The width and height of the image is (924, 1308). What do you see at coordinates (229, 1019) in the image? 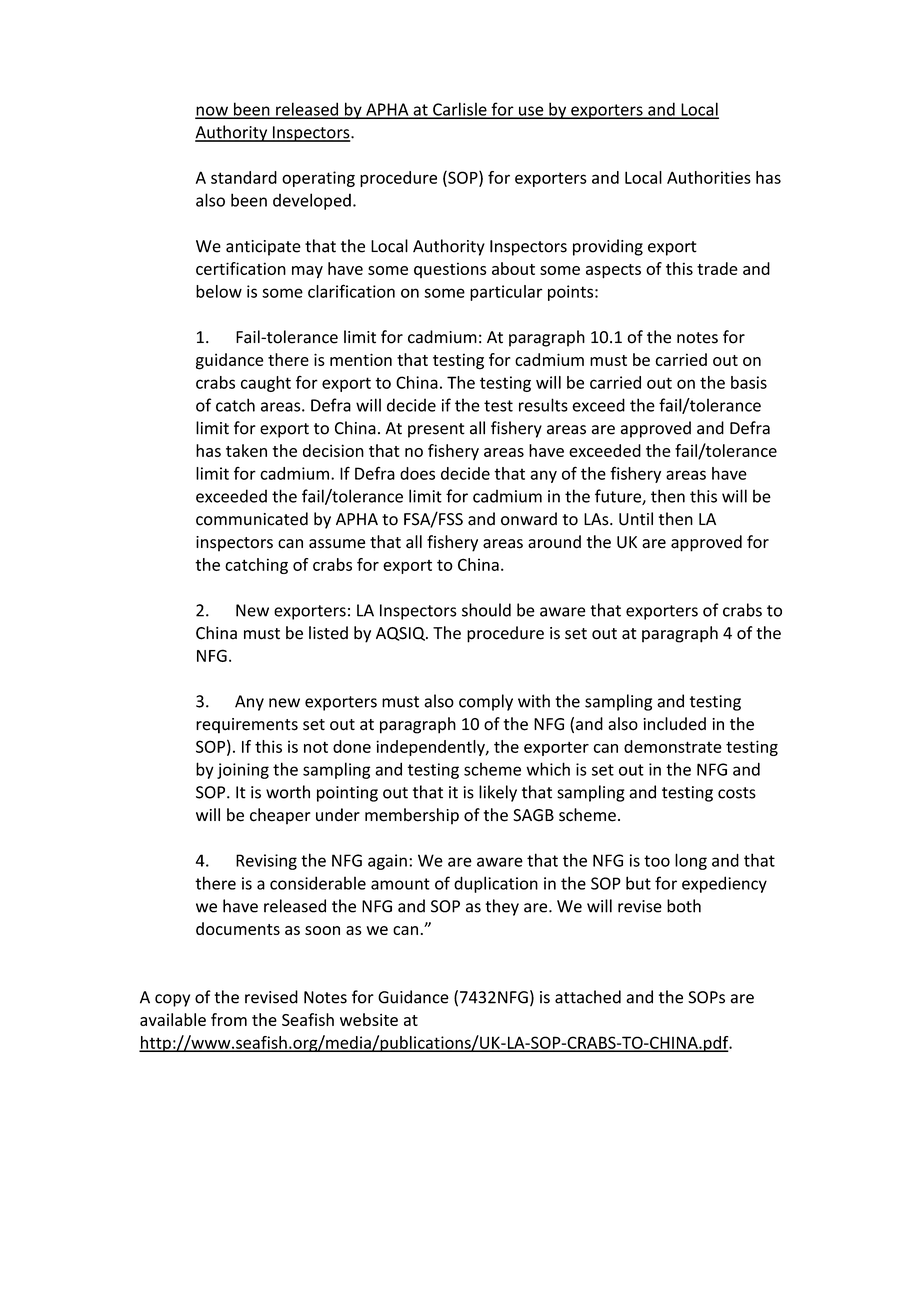
I see `from` at bounding box center [229, 1019].
